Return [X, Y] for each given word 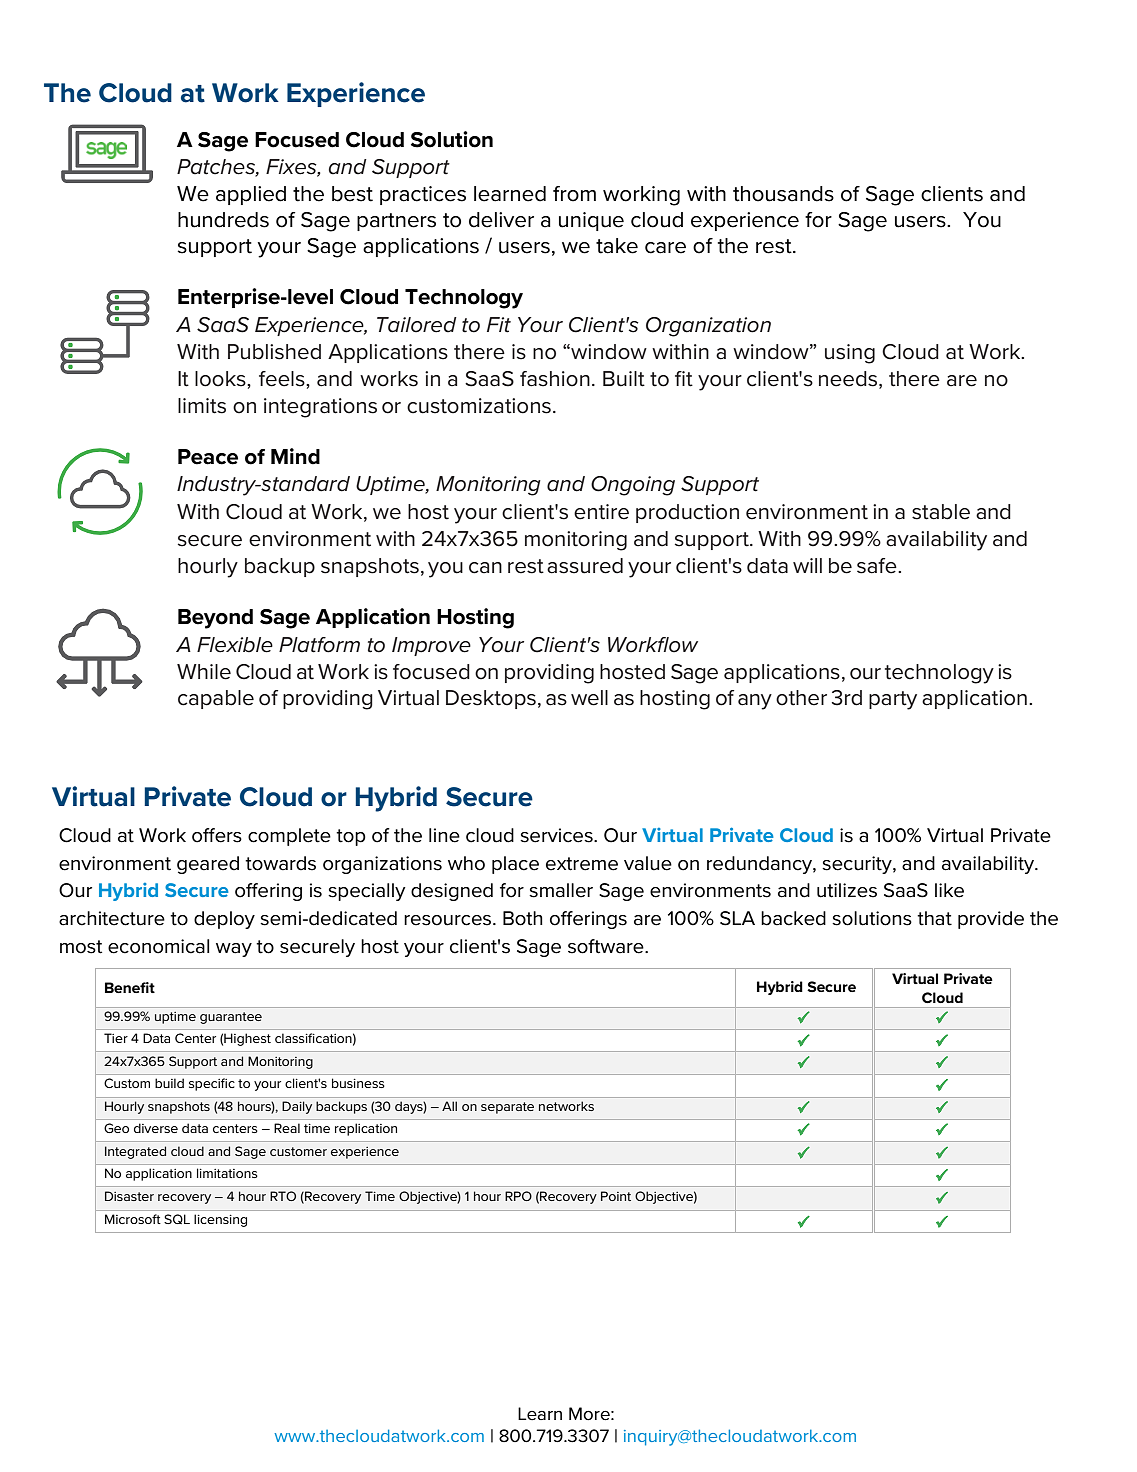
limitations [227, 1173]
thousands [783, 194]
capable [216, 699]
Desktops [491, 699]
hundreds [223, 220]
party [893, 700]
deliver [501, 220]
